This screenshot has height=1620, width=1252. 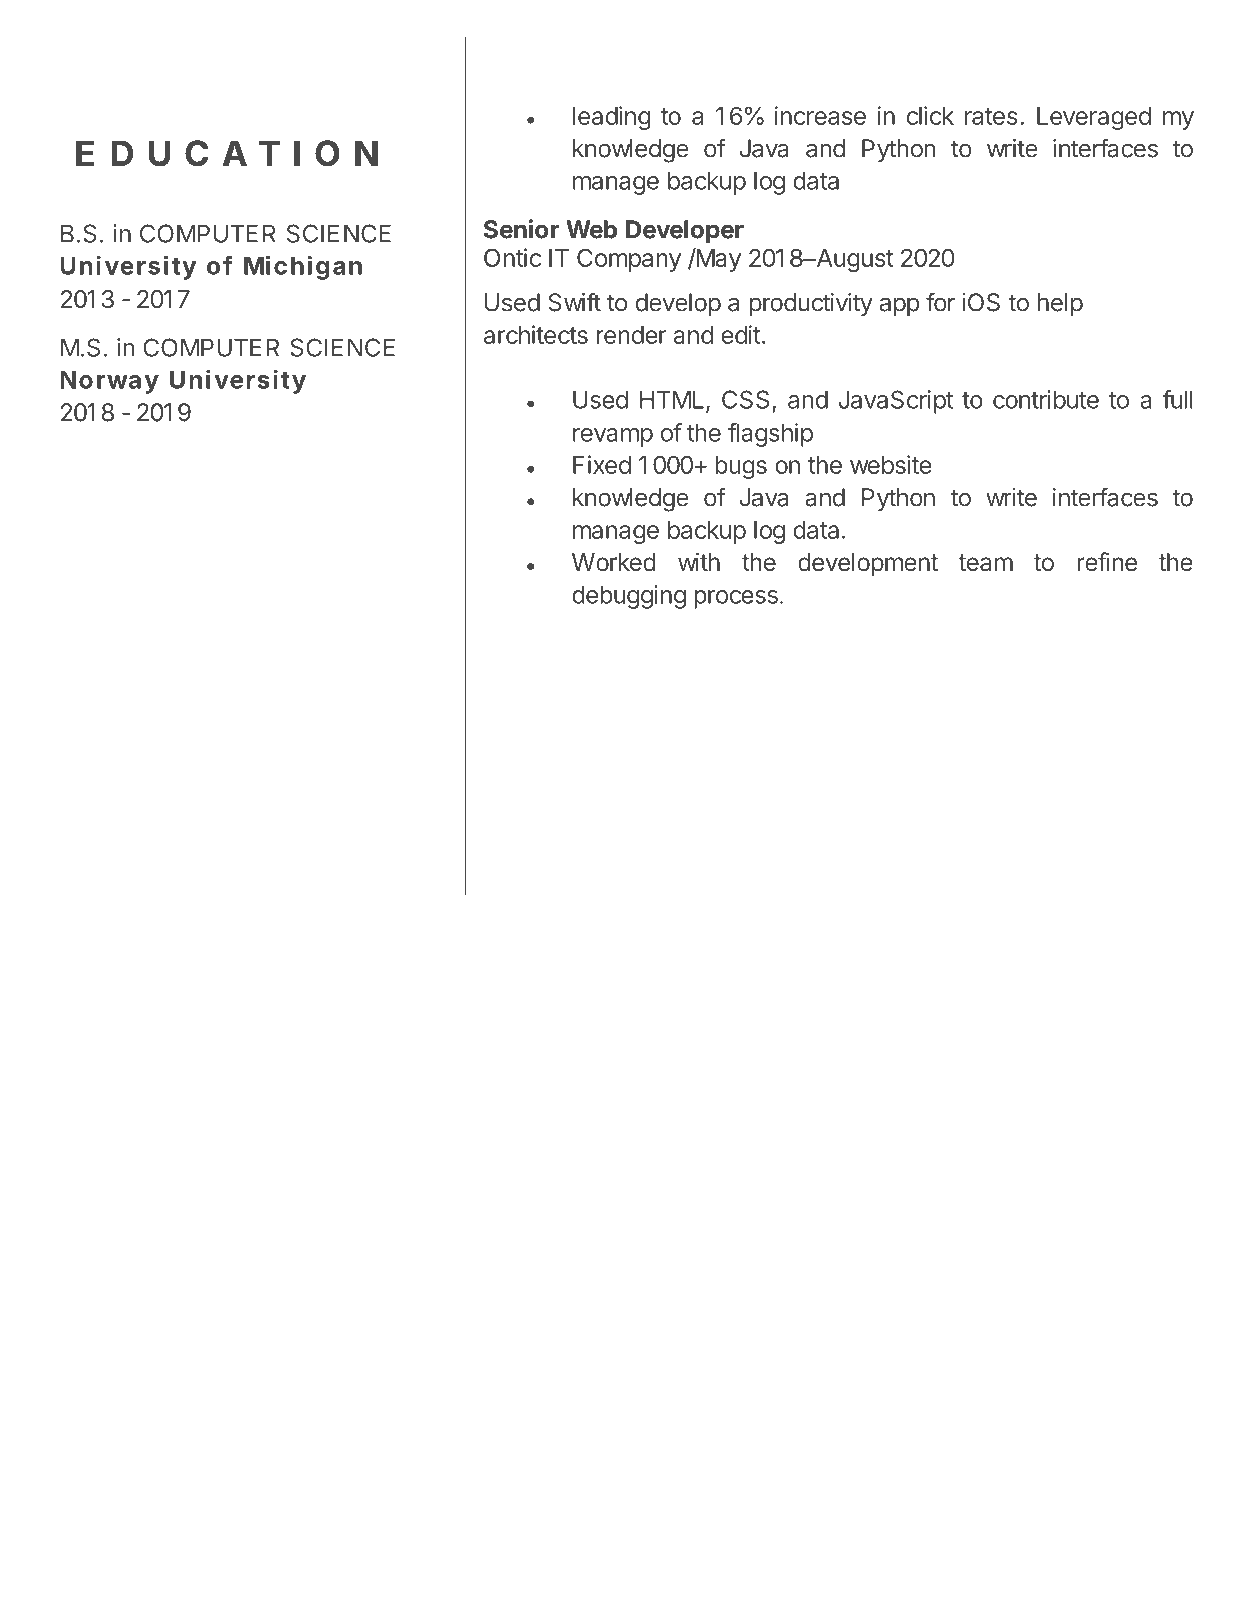 What do you see at coordinates (811, 305) in the screenshot?
I see `productivity` at bounding box center [811, 305].
